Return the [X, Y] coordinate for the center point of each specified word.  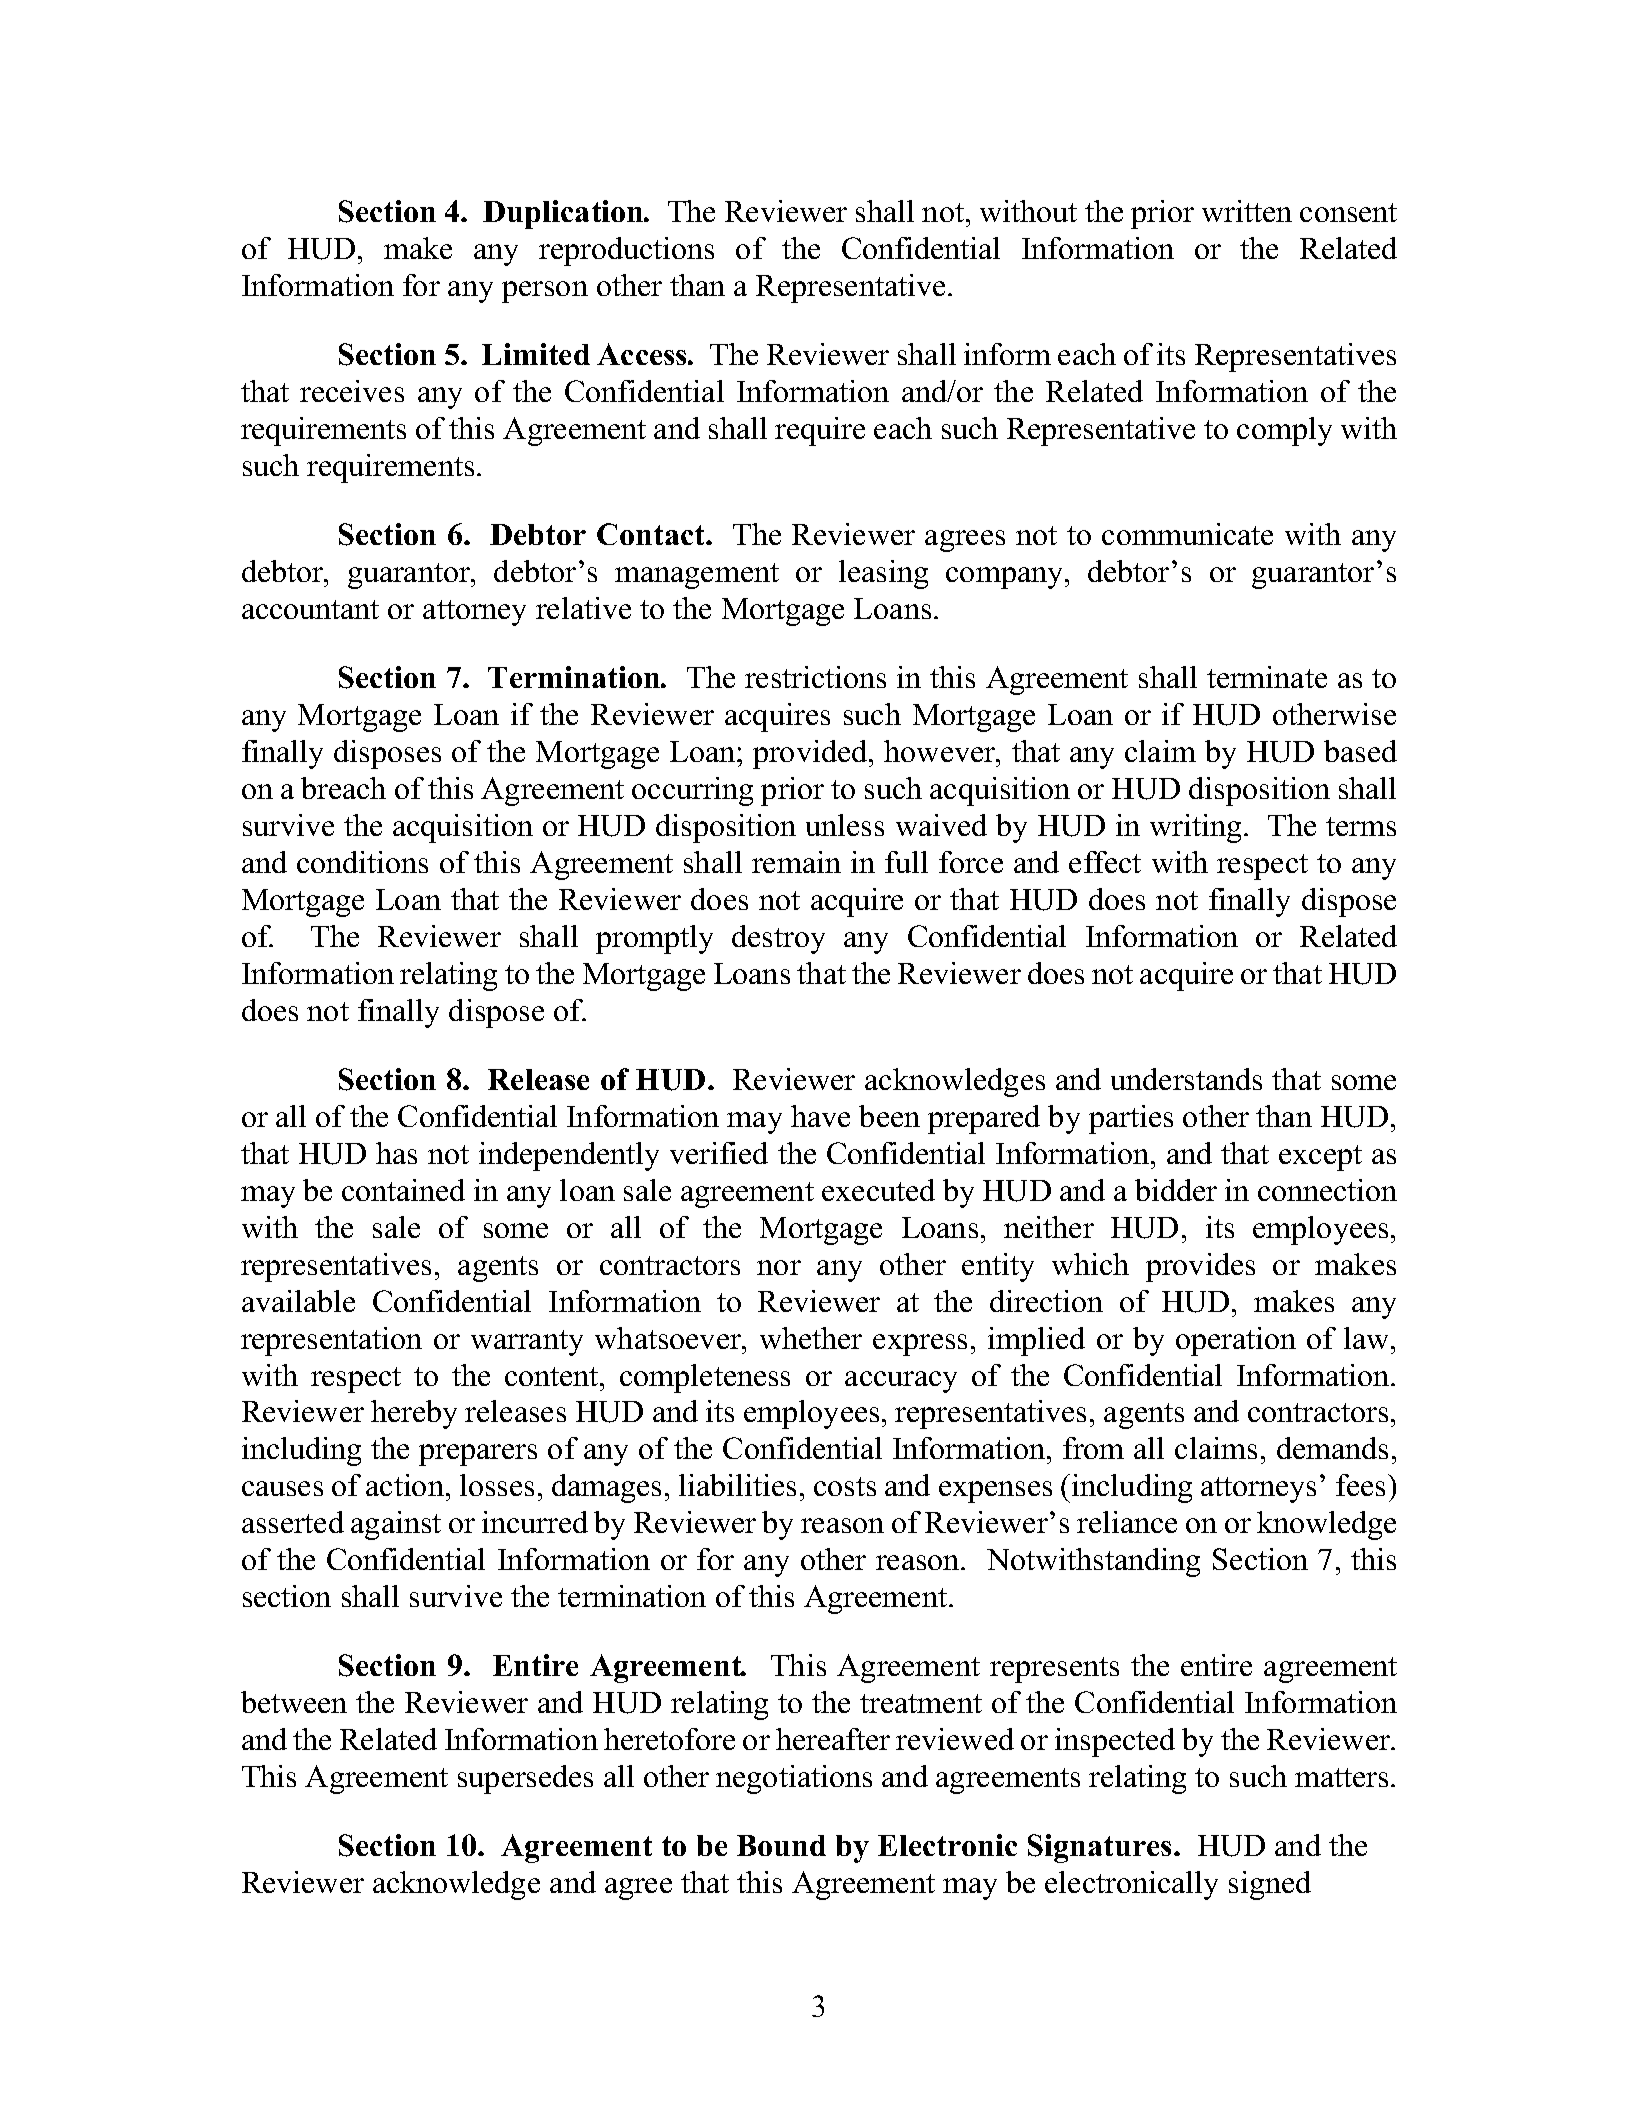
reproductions [626, 251]
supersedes [525, 1779]
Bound [781, 1845]
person [545, 292]
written [1247, 211]
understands [1186, 1079]
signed [1270, 1885]
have [820, 1116]
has [396, 1153]
